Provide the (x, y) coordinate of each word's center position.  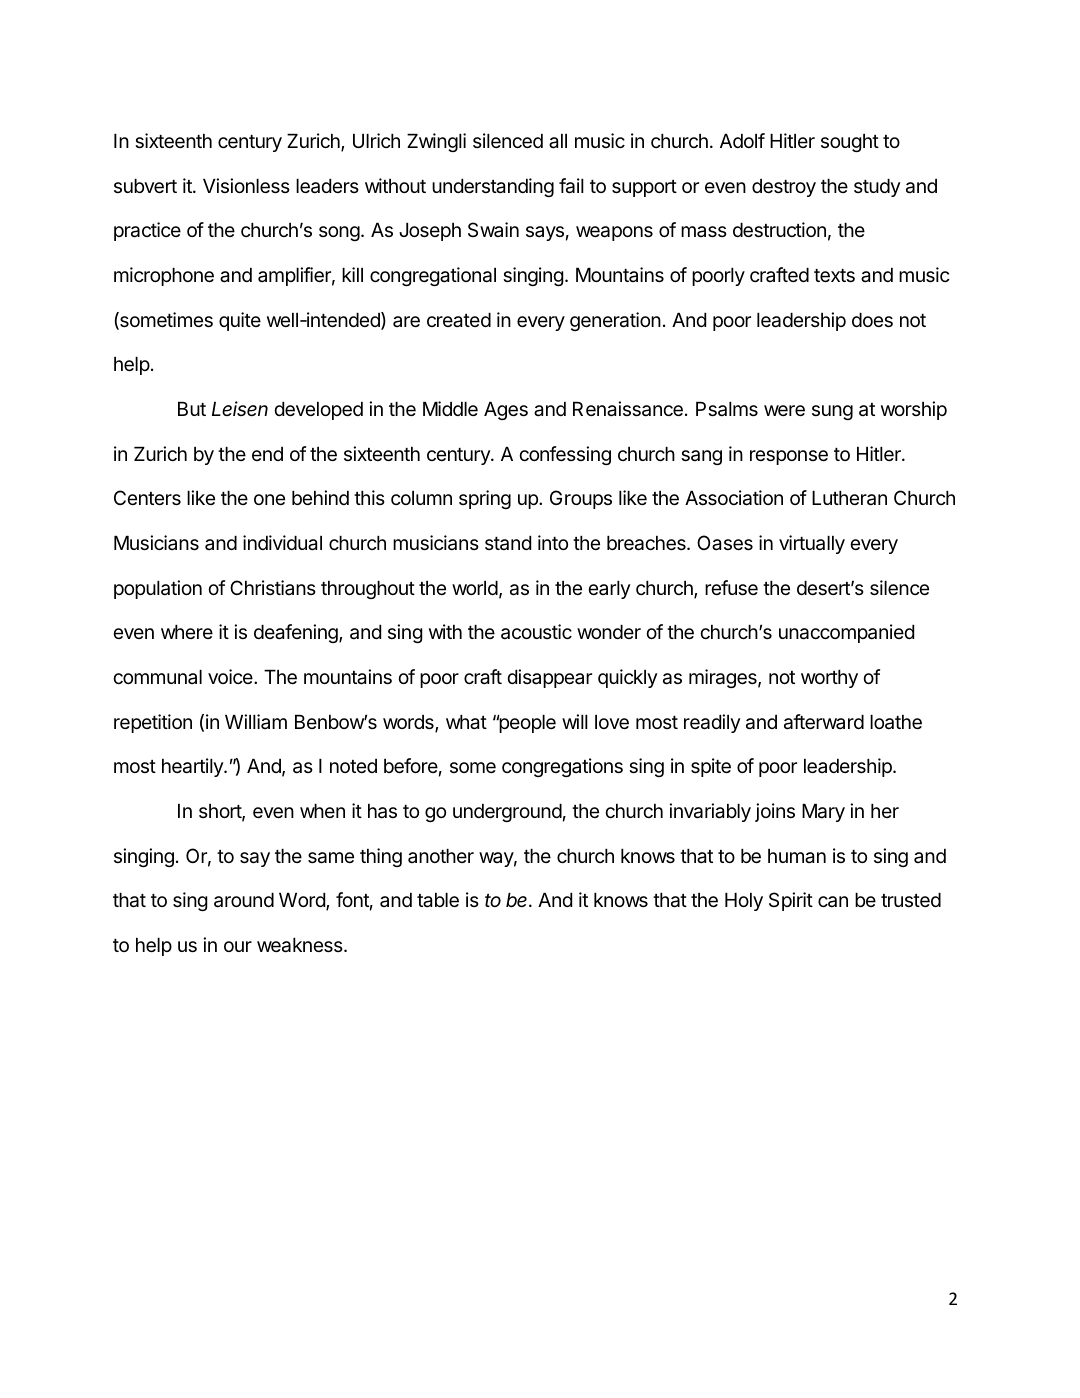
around (244, 900)
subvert (145, 186)
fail (571, 186)
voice (231, 676)
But (192, 409)
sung (832, 412)
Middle (450, 408)
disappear (549, 678)
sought (850, 143)
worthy (829, 679)
